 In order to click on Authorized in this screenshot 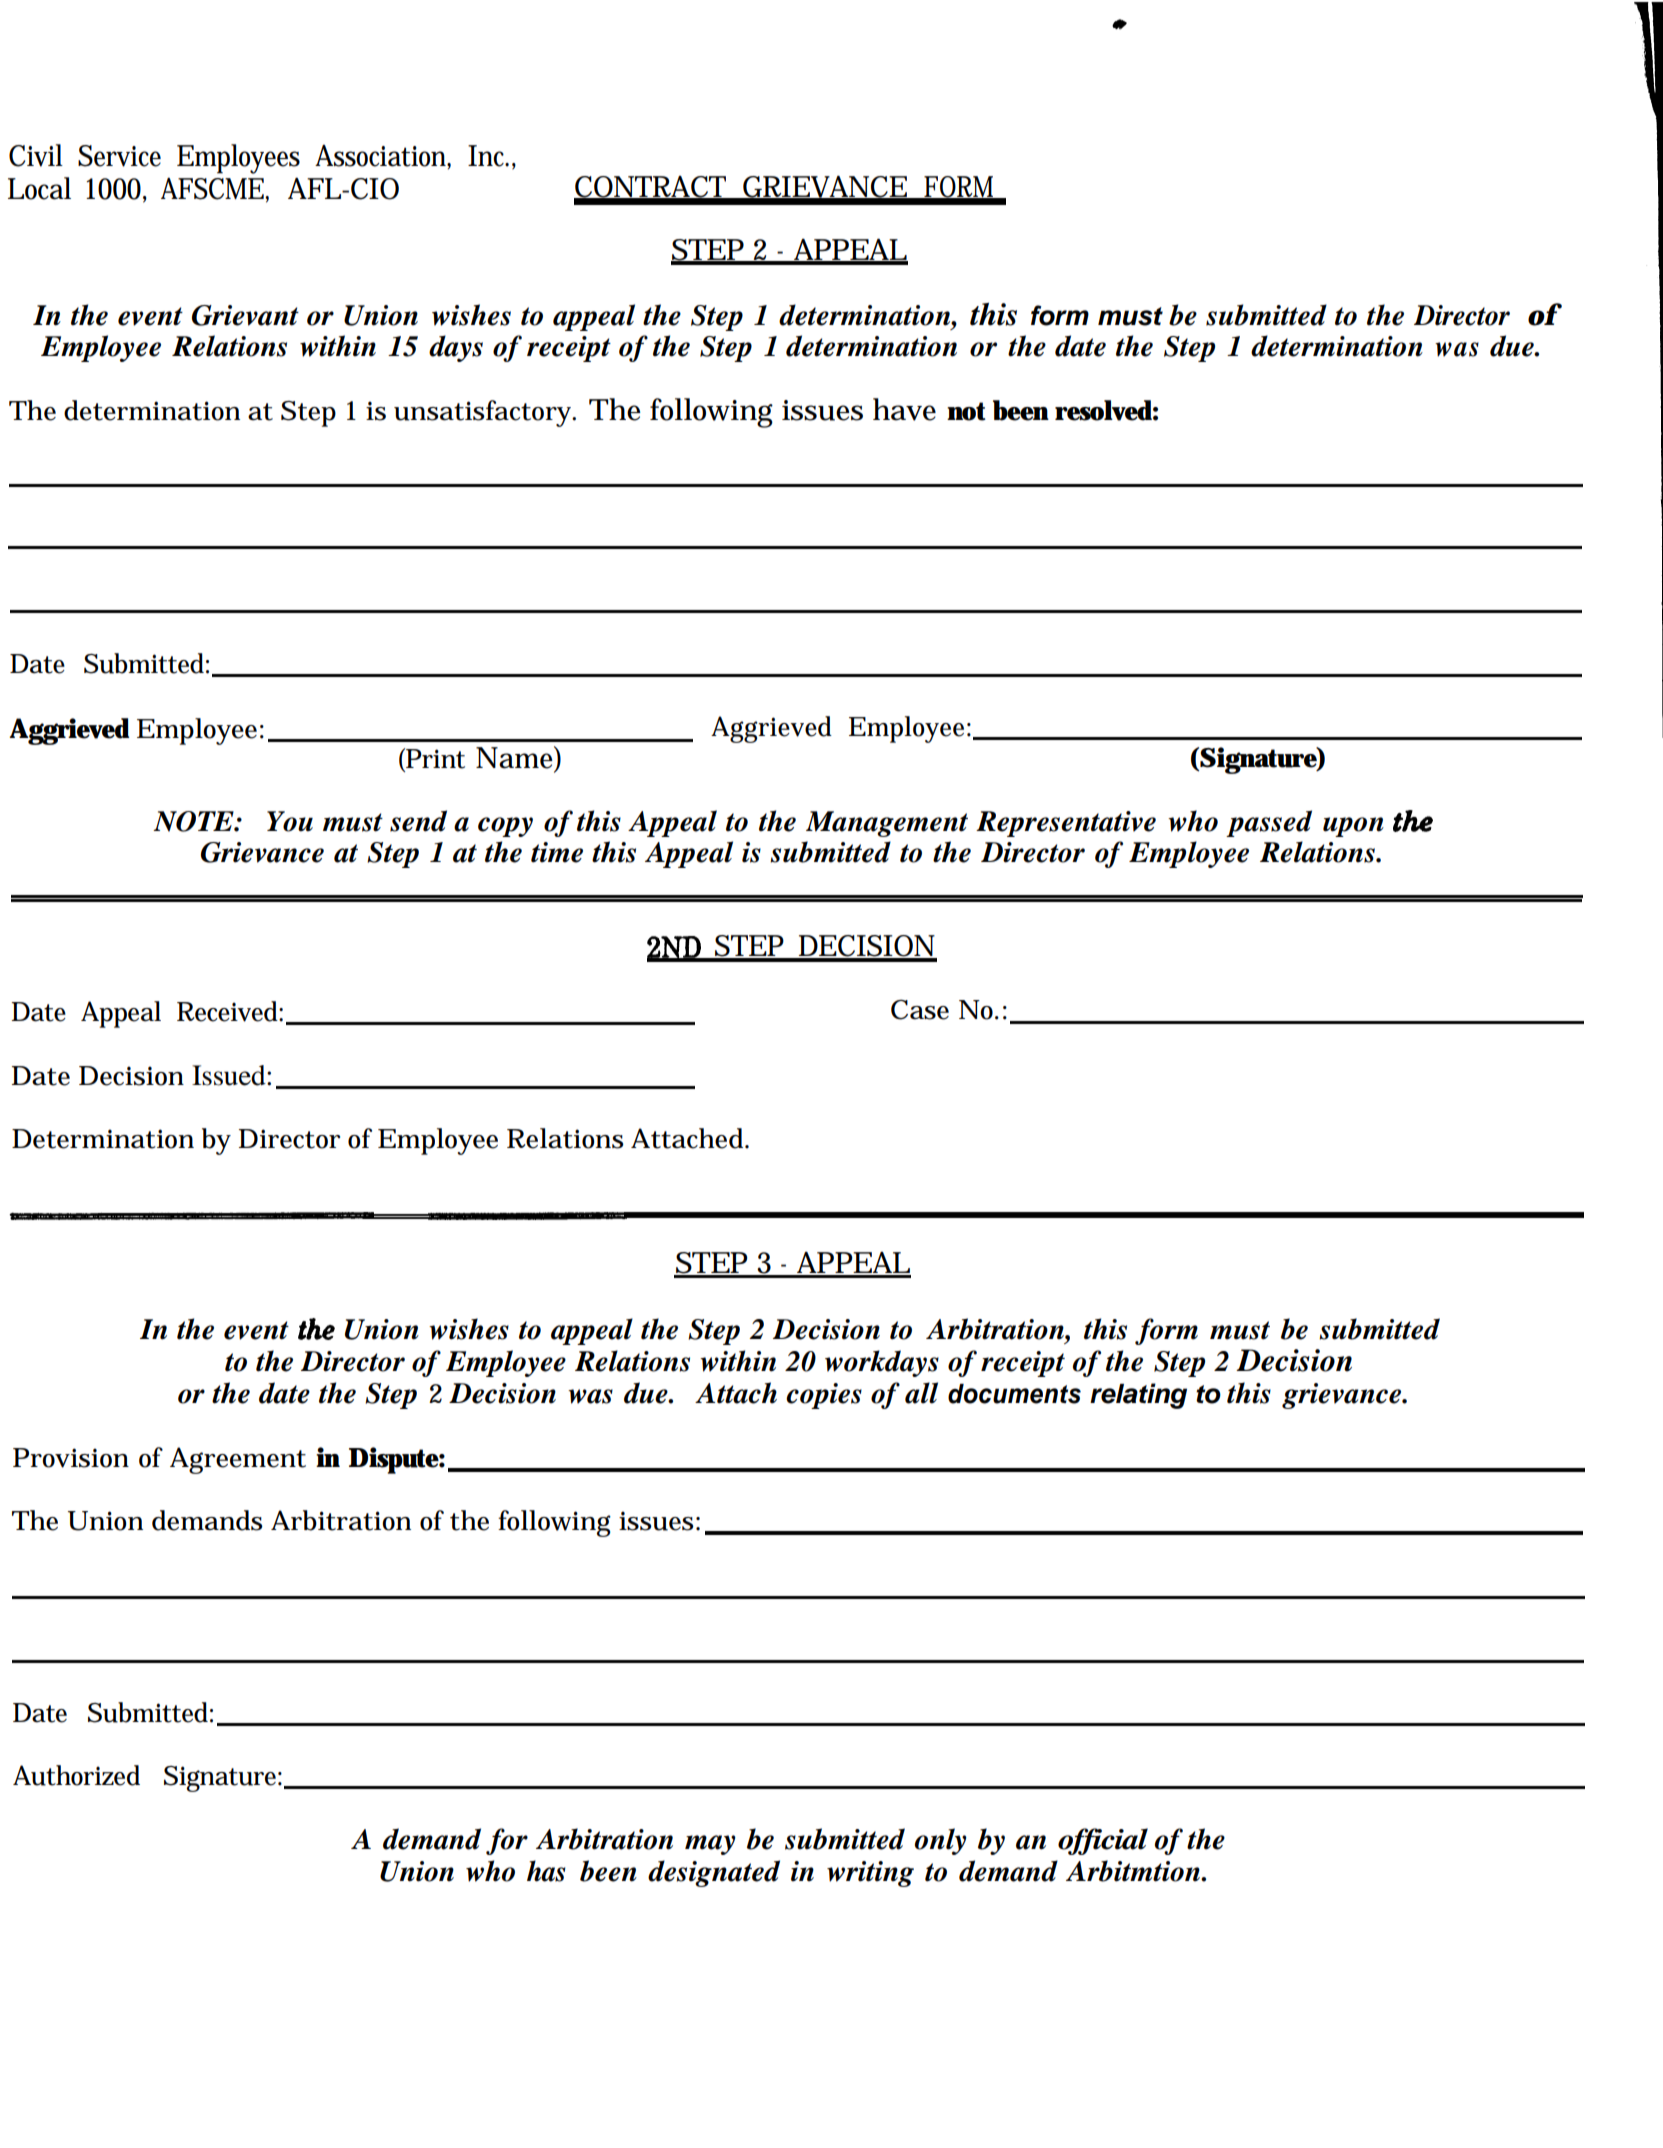, I will do `click(76, 1775)`.
